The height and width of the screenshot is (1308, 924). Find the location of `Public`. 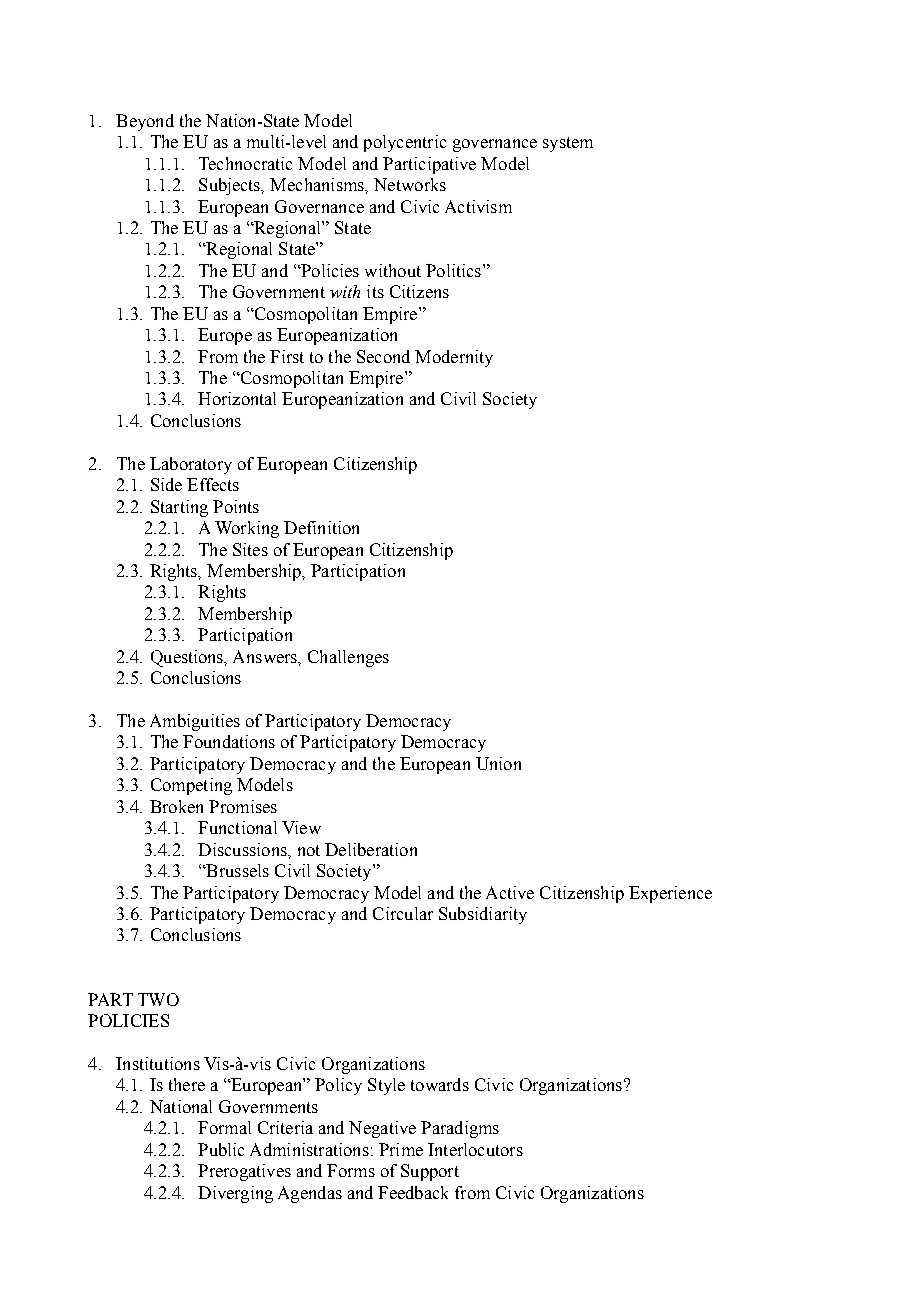

Public is located at coordinates (221, 1149).
